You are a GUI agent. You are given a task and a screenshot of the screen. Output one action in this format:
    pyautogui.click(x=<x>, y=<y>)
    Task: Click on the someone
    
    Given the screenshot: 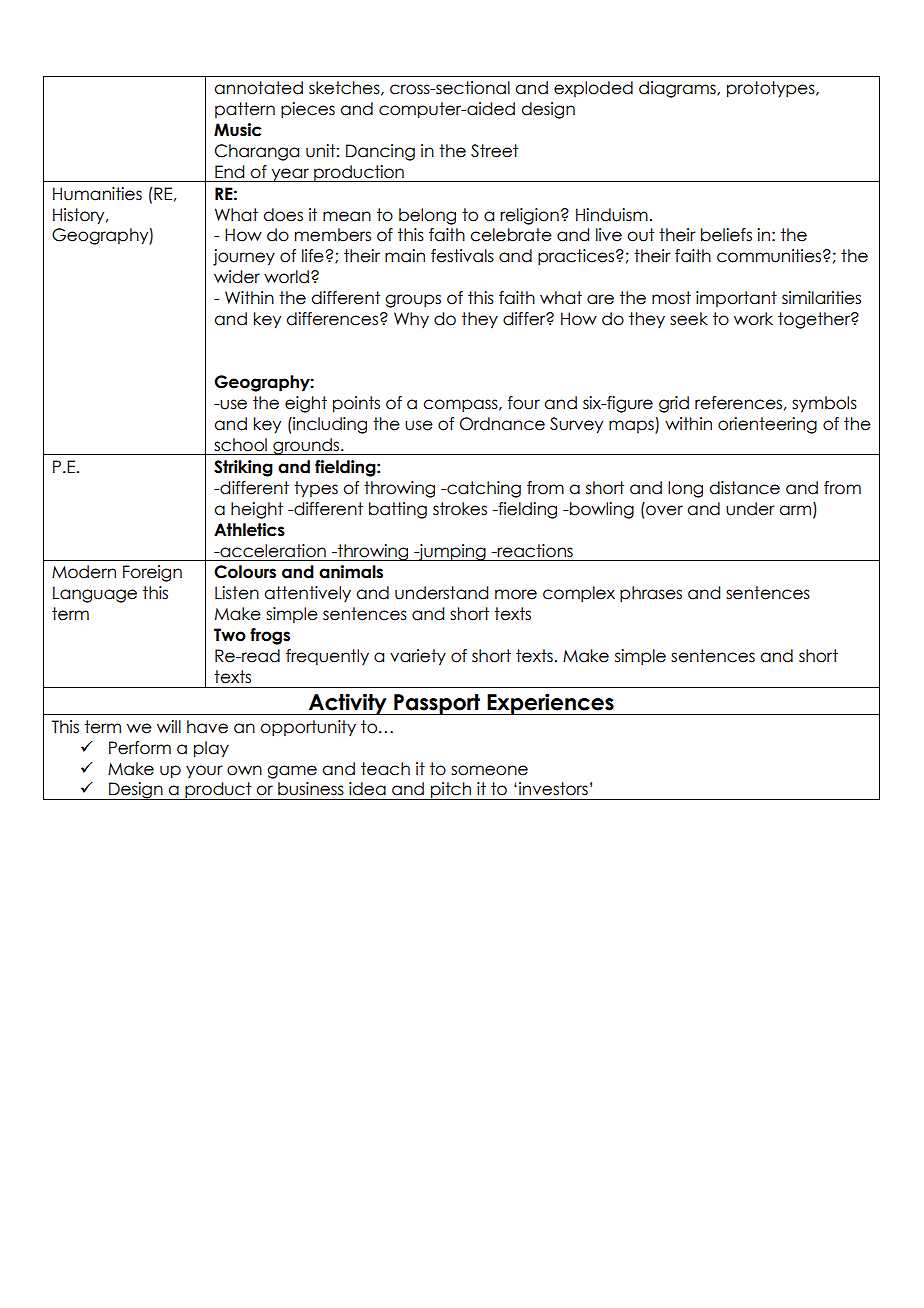 What is the action you would take?
    pyautogui.click(x=489, y=770)
